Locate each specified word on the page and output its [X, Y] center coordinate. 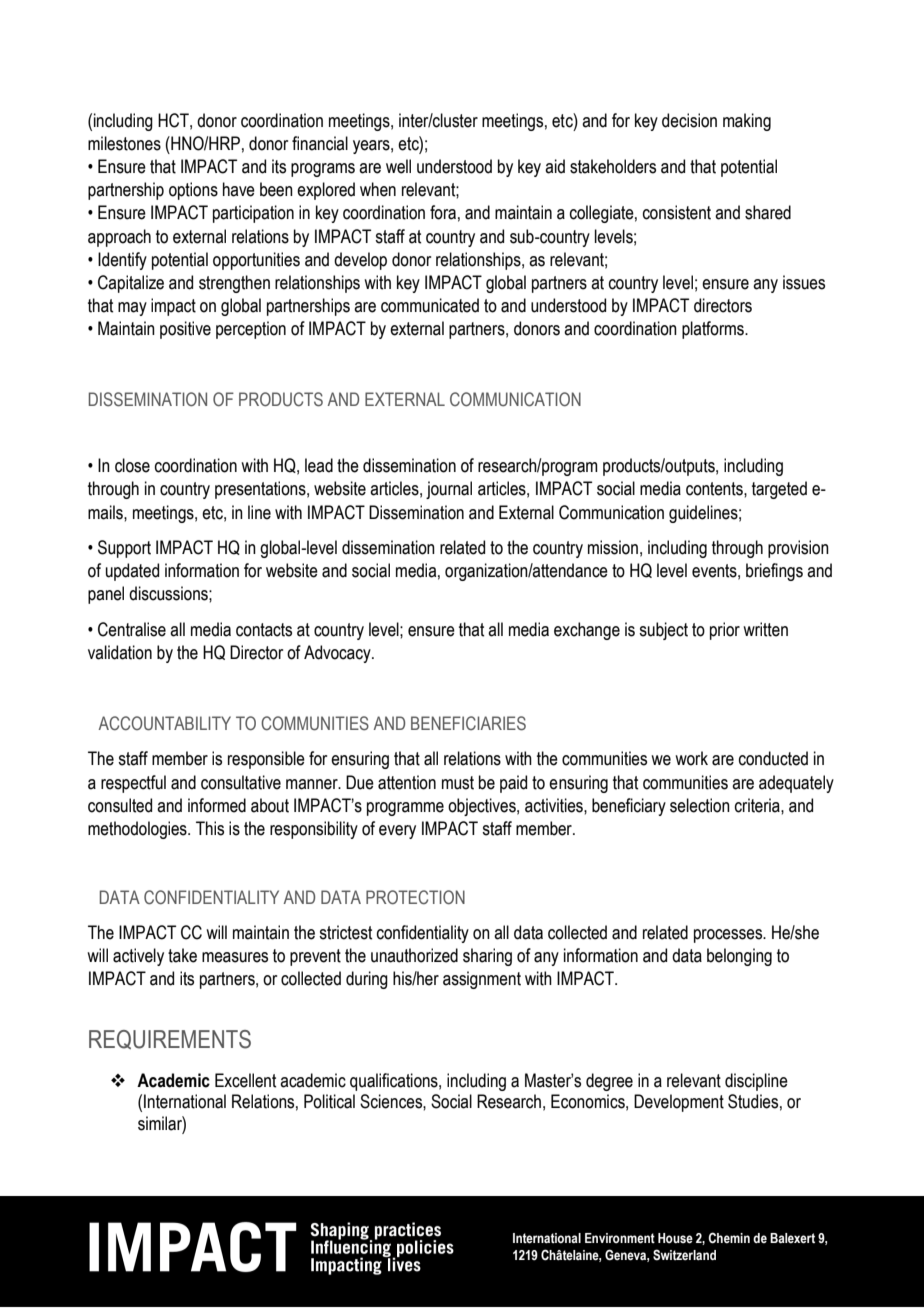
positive [185, 330]
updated [132, 572]
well [398, 166]
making [747, 122]
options [193, 191]
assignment [482, 980]
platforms [714, 330]
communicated [430, 305]
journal [449, 490]
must [458, 783]
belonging [739, 957]
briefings [774, 572]
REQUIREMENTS [170, 1039]
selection [700, 805]
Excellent [245, 1080]
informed [217, 805]
